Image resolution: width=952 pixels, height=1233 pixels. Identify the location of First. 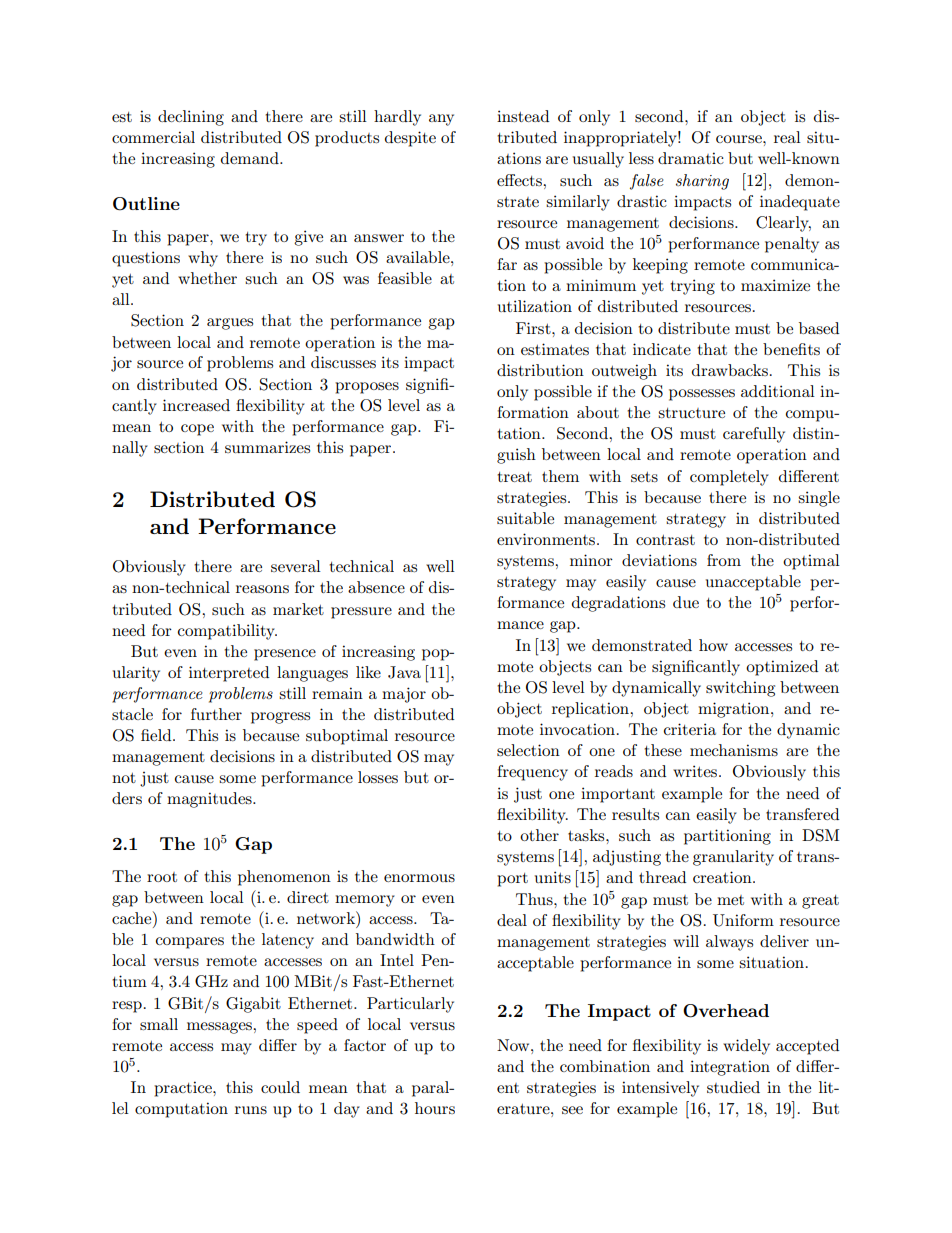
(534, 328).
